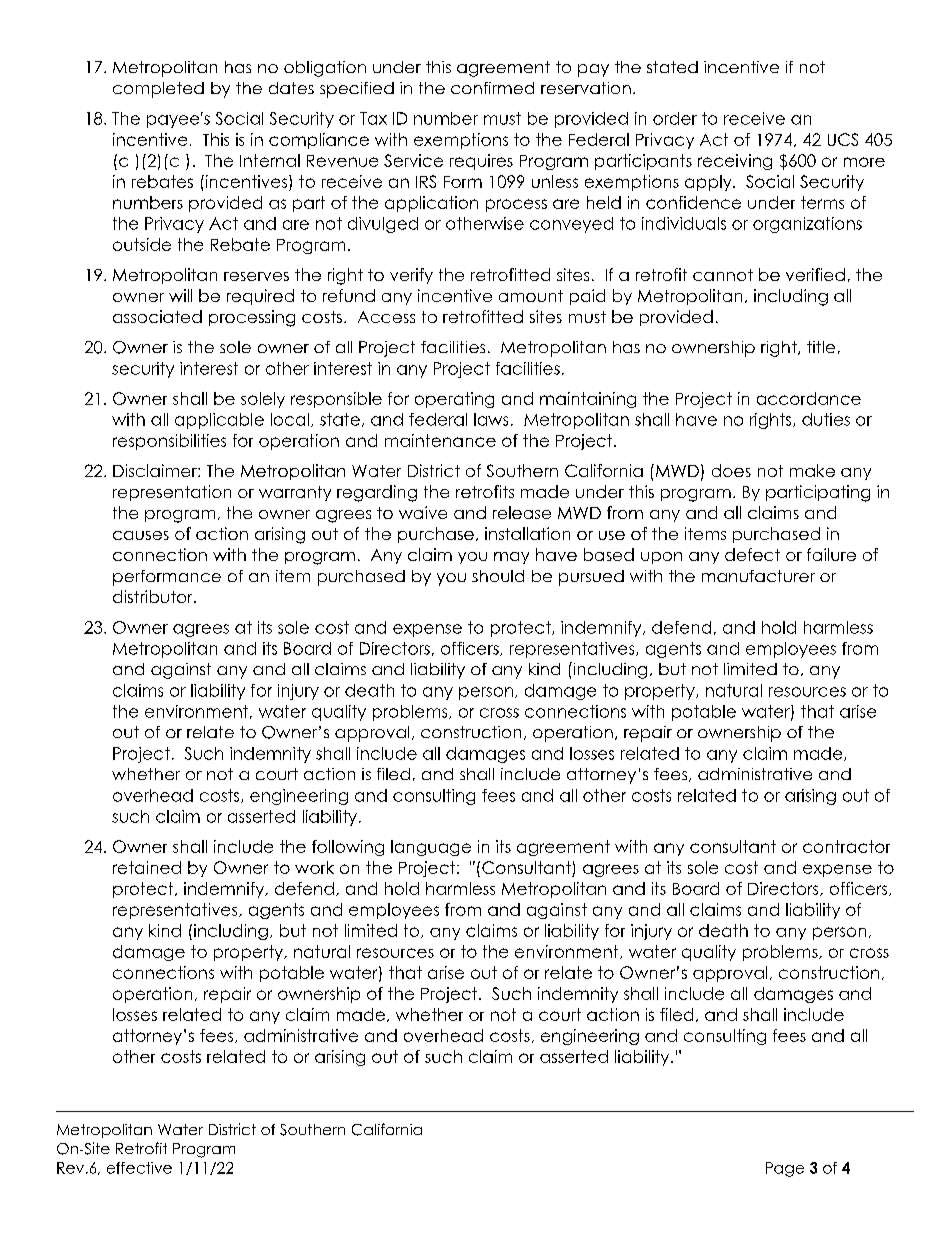 This document has height=1233, width=952. I want to click on effective, so click(139, 1168).
